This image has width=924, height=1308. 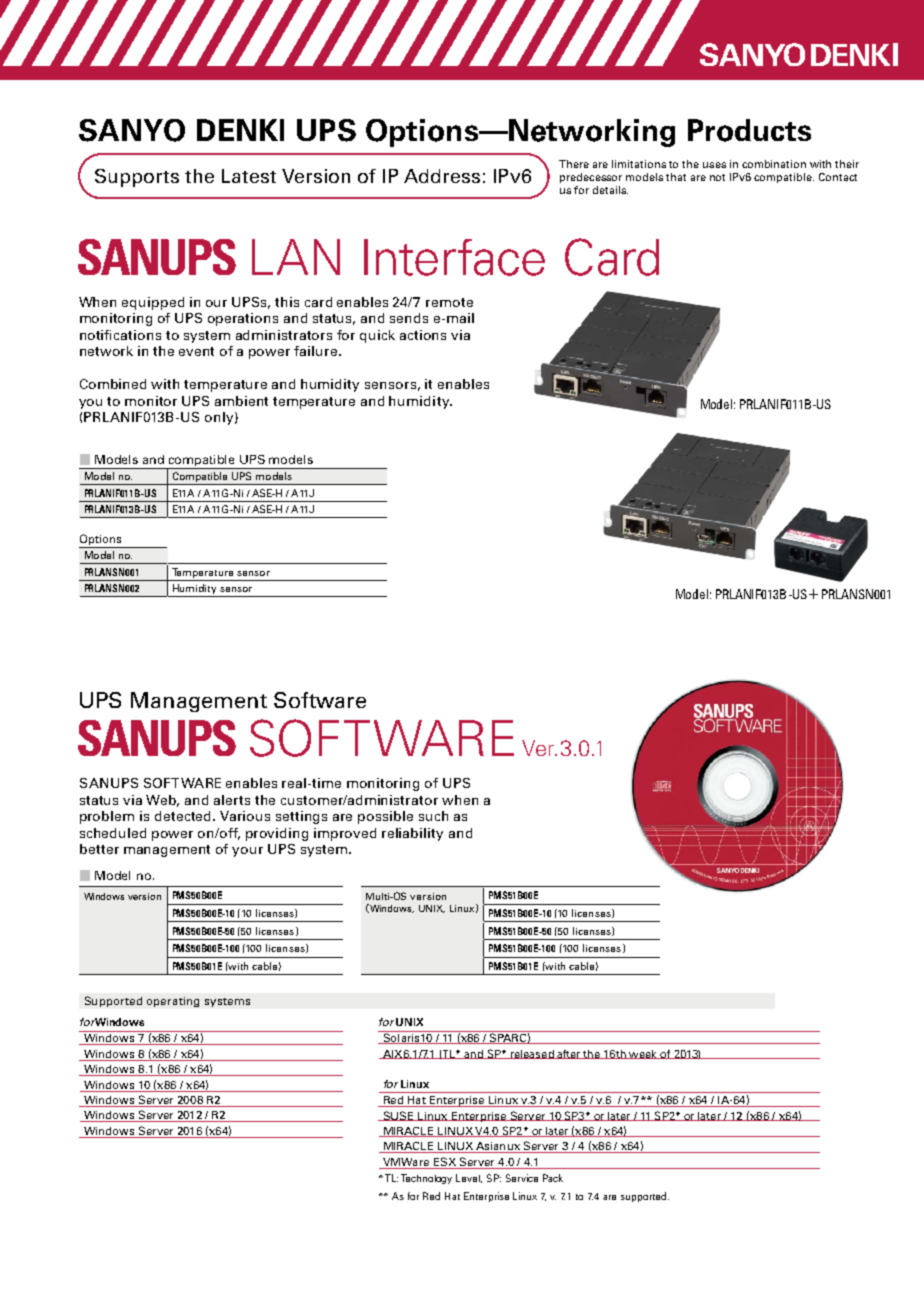 I want to click on Contact, so click(x=838, y=177).
